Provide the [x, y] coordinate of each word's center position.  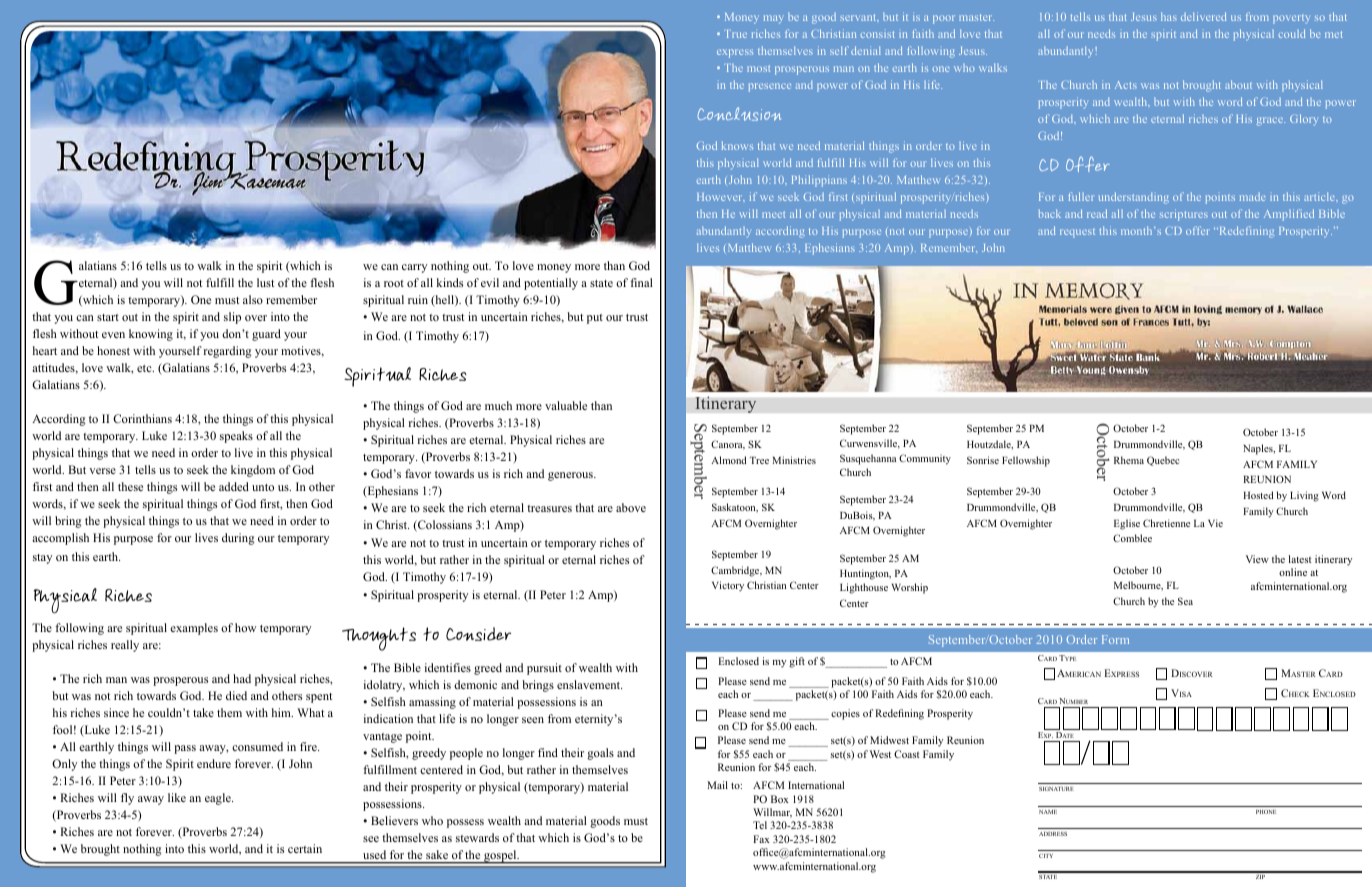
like [177, 797]
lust [265, 282]
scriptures [1184, 215]
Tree [759, 460]
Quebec [1163, 461]
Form [1115, 639]
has [1169, 16]
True [735, 34]
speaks [236, 437]
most [758, 68]
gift [797, 662]
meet [773, 214]
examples [194, 629]
